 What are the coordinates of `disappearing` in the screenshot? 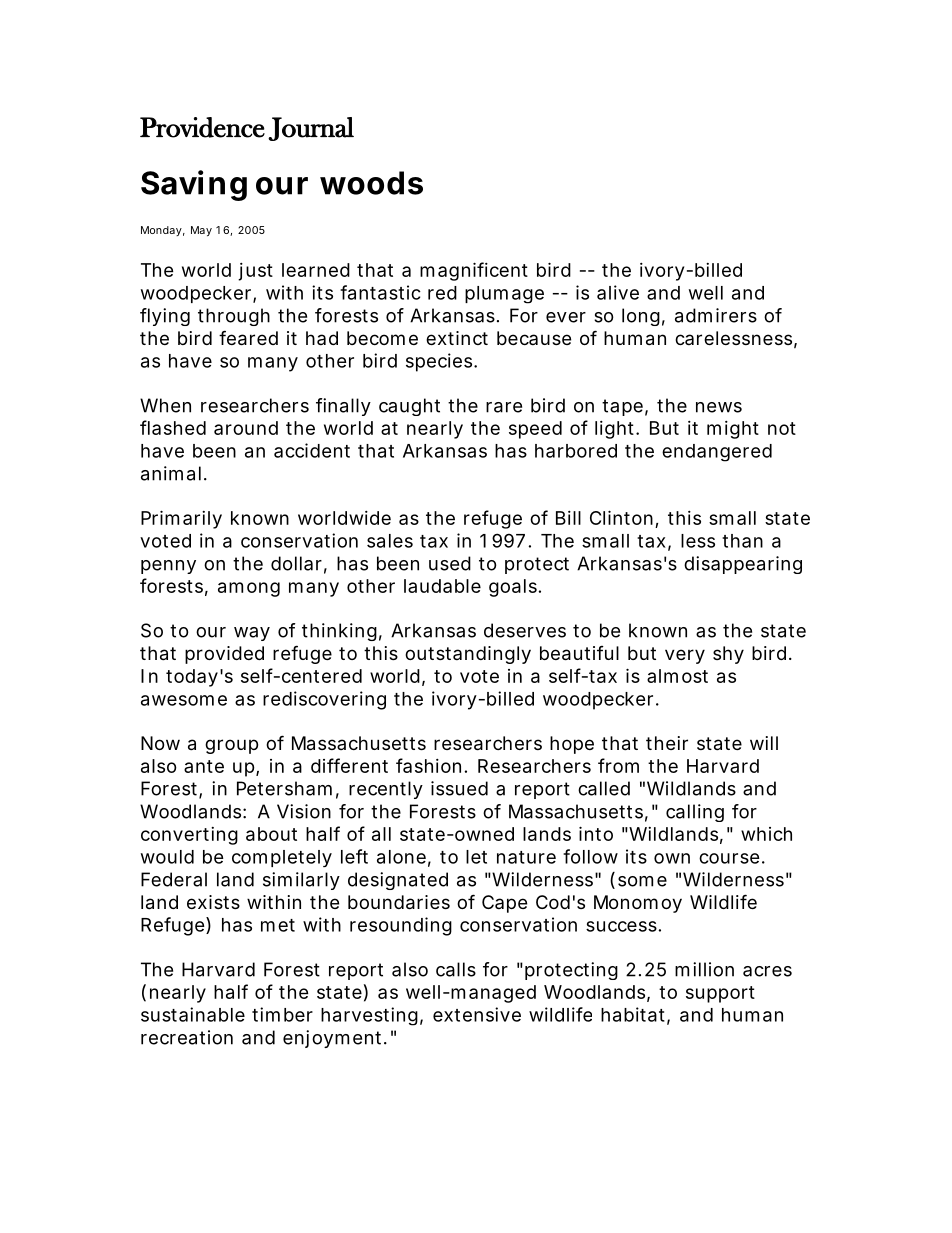 It's located at (743, 565).
